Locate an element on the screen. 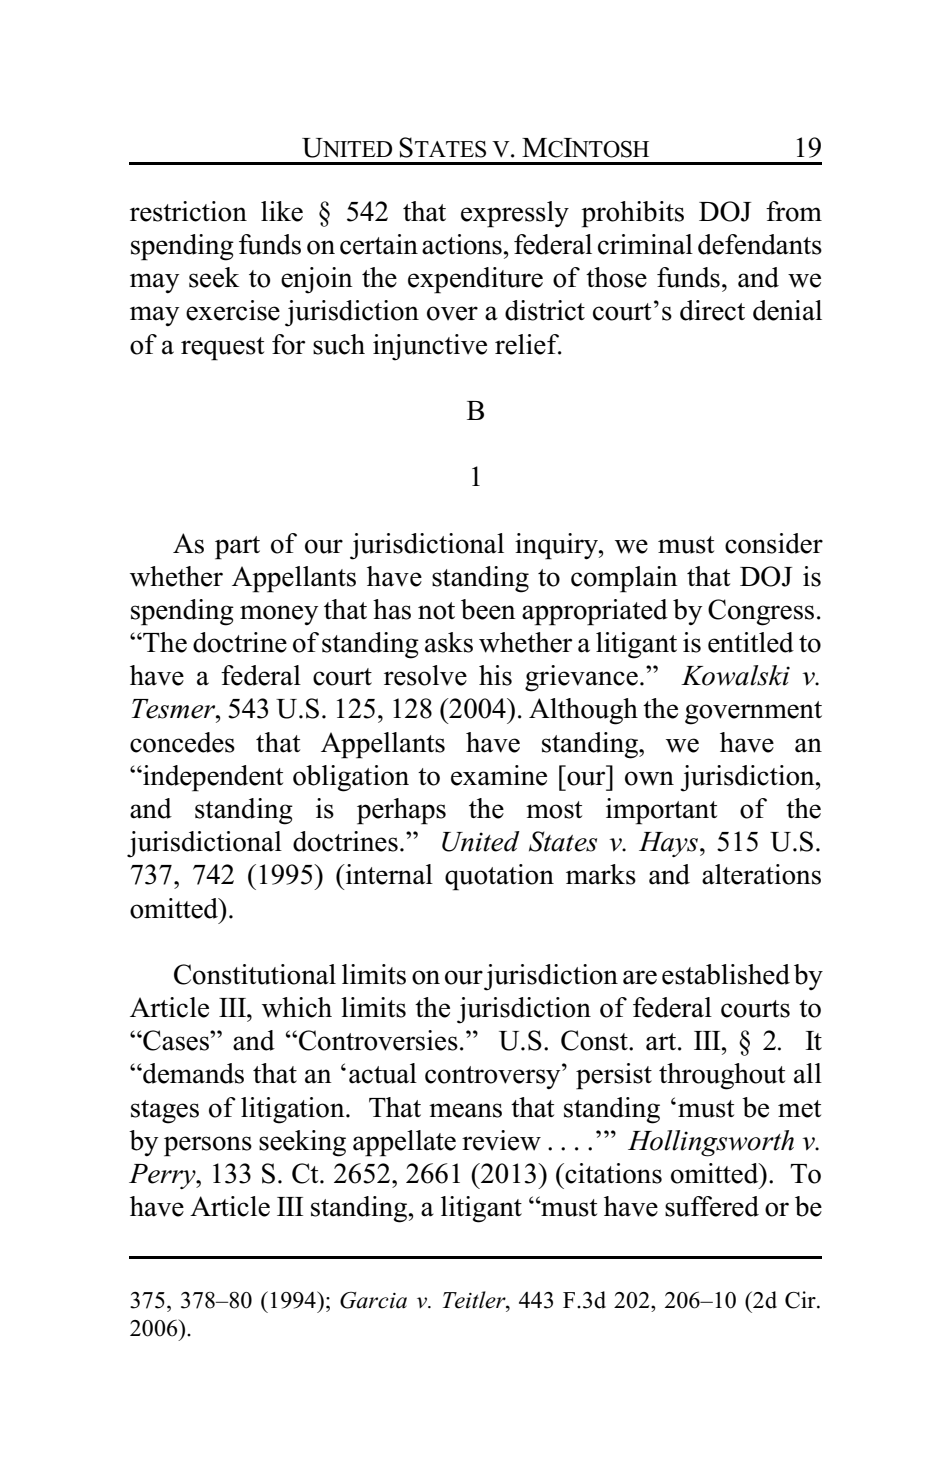  been is located at coordinates (488, 609).
